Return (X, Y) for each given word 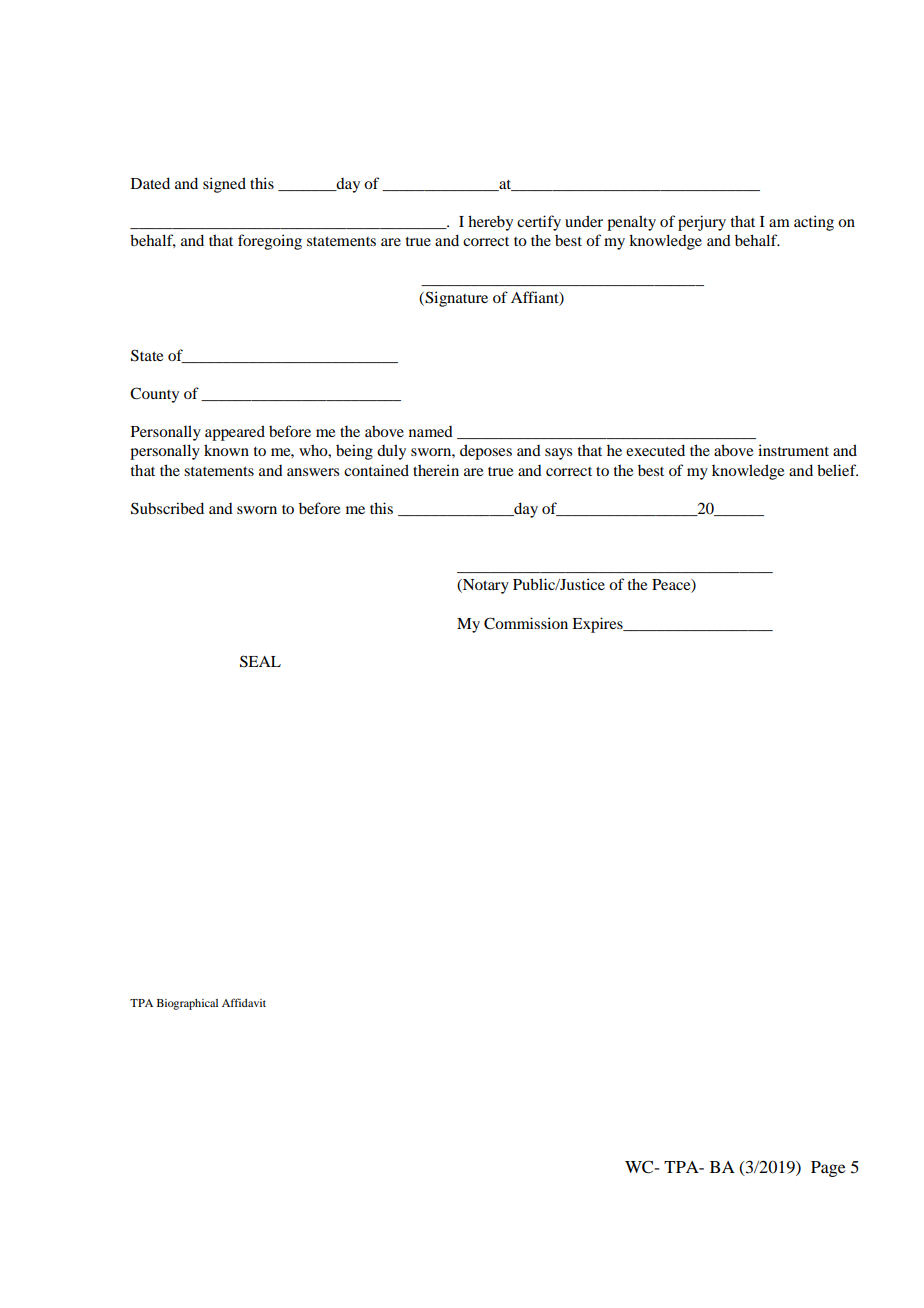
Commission (526, 623)
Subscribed (167, 508)
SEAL (260, 661)
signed (224, 185)
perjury (702, 223)
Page (828, 1169)
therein (436, 470)
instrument (793, 450)
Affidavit (244, 1002)
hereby (490, 223)
